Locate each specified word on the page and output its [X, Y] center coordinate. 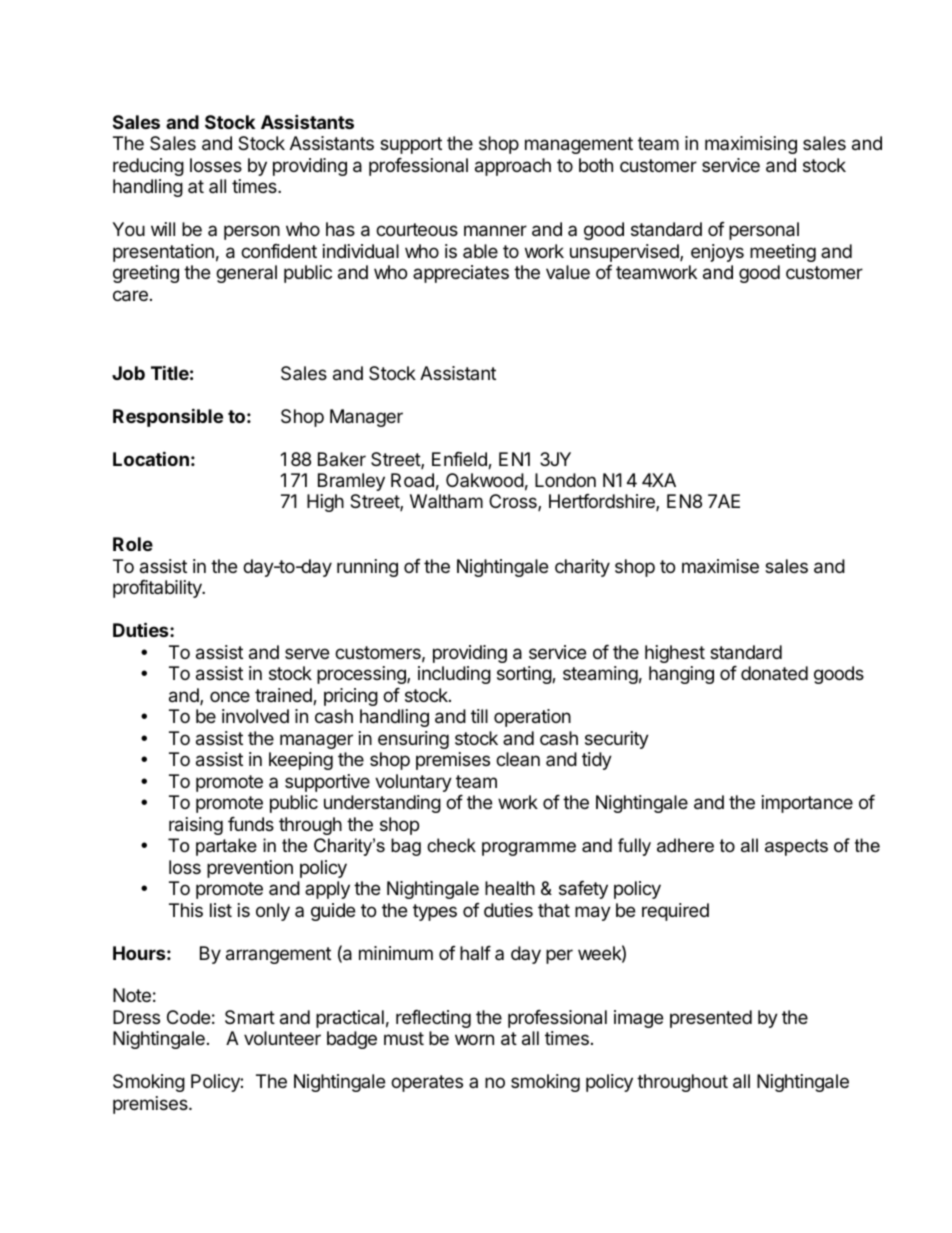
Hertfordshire [603, 502]
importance [807, 804]
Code [188, 1017]
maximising [751, 145]
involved [255, 716]
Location [151, 458]
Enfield [460, 460]
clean [518, 759]
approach [513, 167]
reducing [148, 167]
